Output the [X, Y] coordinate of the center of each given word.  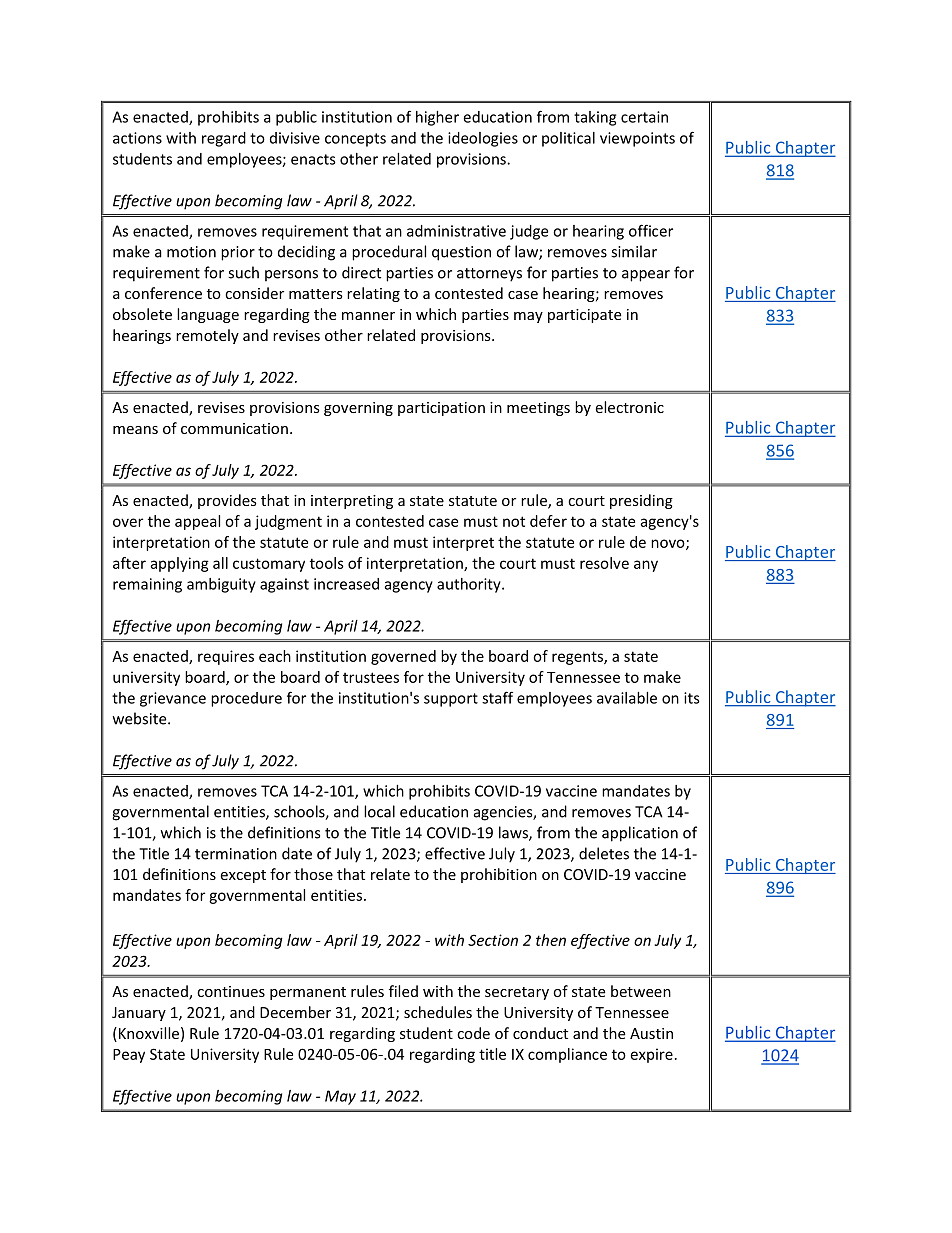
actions [137, 138]
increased [346, 584]
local [379, 811]
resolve [604, 563]
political [568, 139]
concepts [355, 140]
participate [584, 316]
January [139, 1014]
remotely [207, 336]
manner [368, 316]
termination [236, 854]
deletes [604, 853]
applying [179, 564]
